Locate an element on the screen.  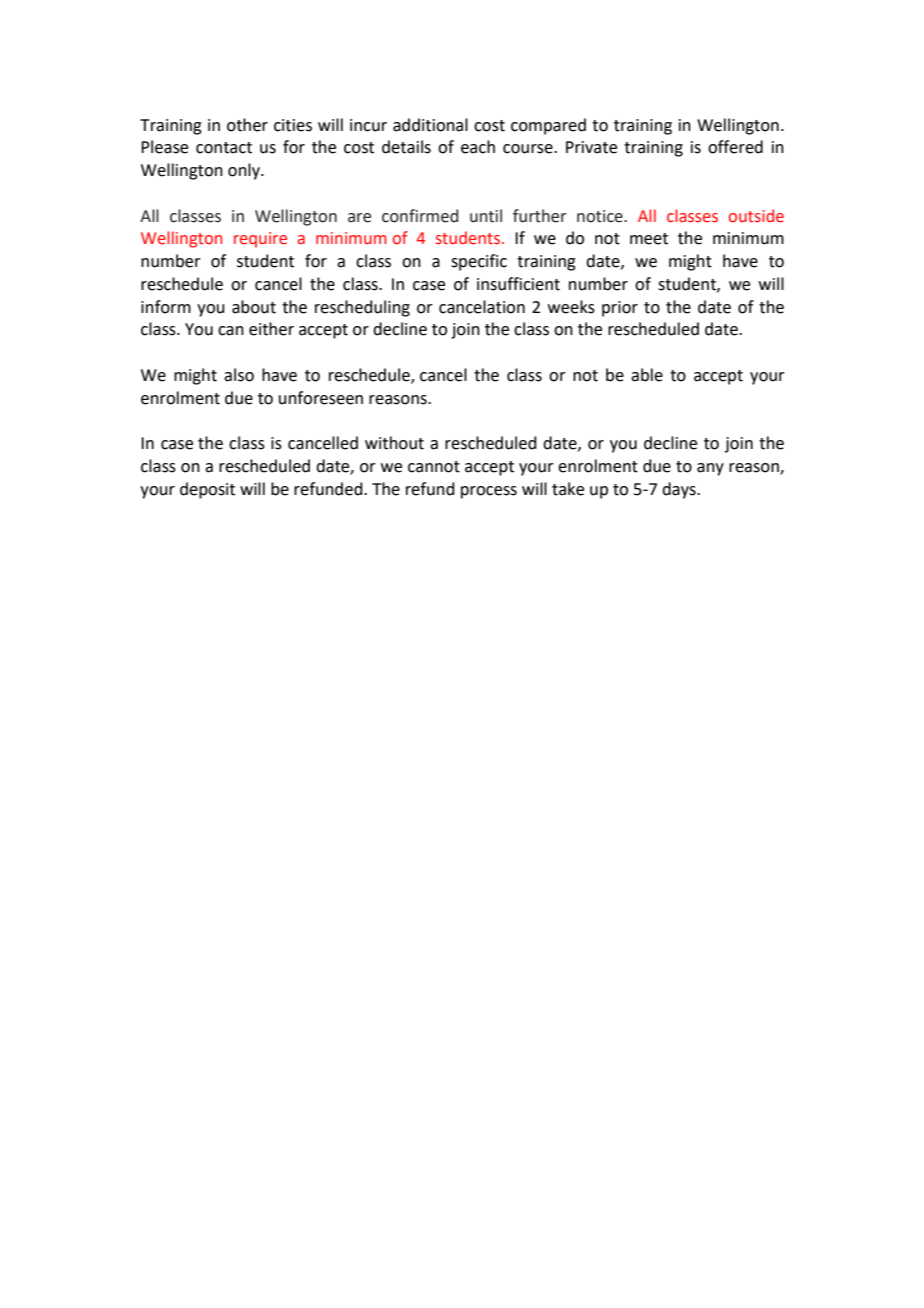
deposit is located at coordinates (207, 490).
